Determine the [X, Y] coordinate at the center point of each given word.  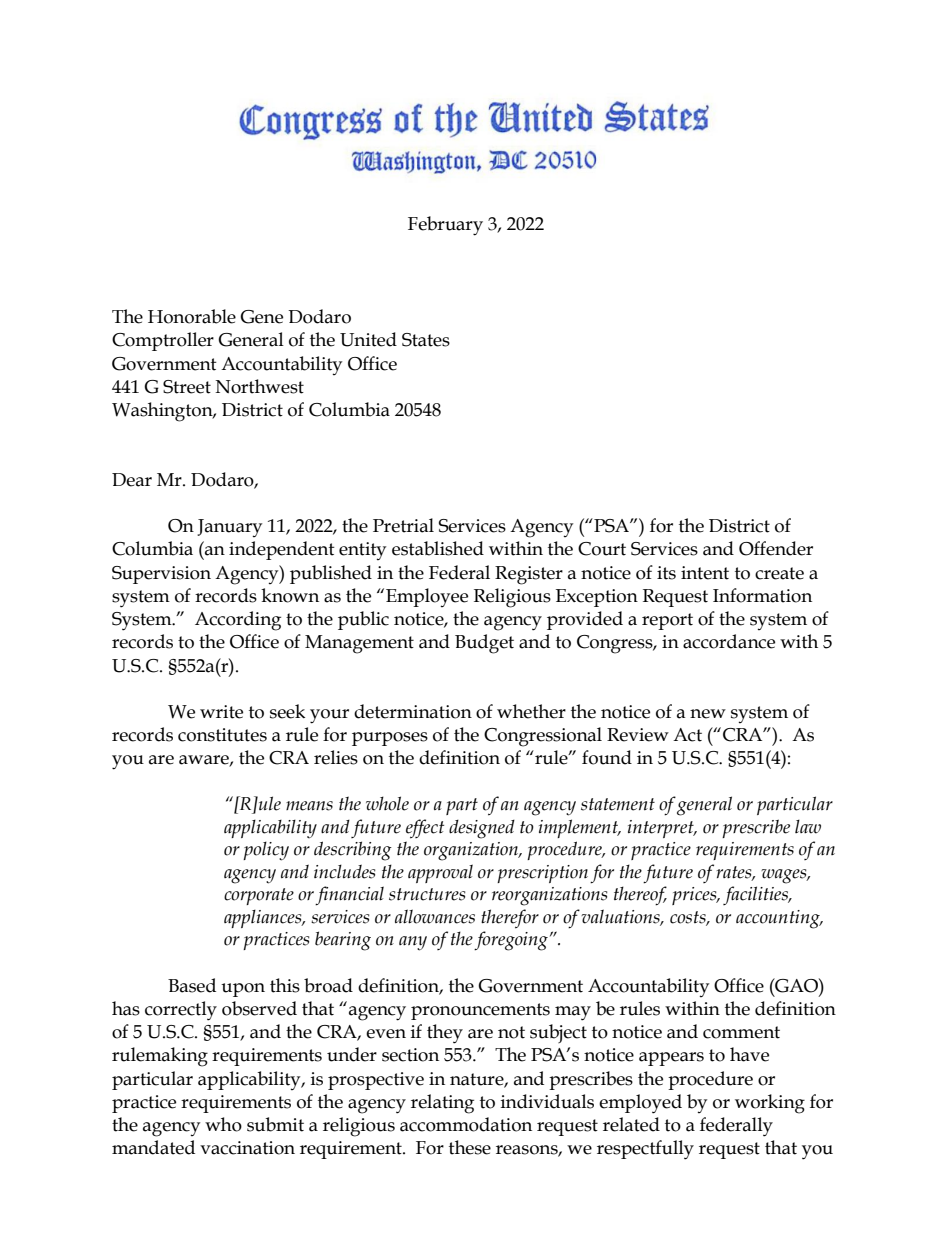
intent [705, 573]
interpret [662, 829]
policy [266, 851]
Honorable [192, 316]
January [229, 528]
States [426, 340]
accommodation [466, 1124]
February [445, 226]
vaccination [247, 1148]
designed [482, 829]
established [438, 548]
